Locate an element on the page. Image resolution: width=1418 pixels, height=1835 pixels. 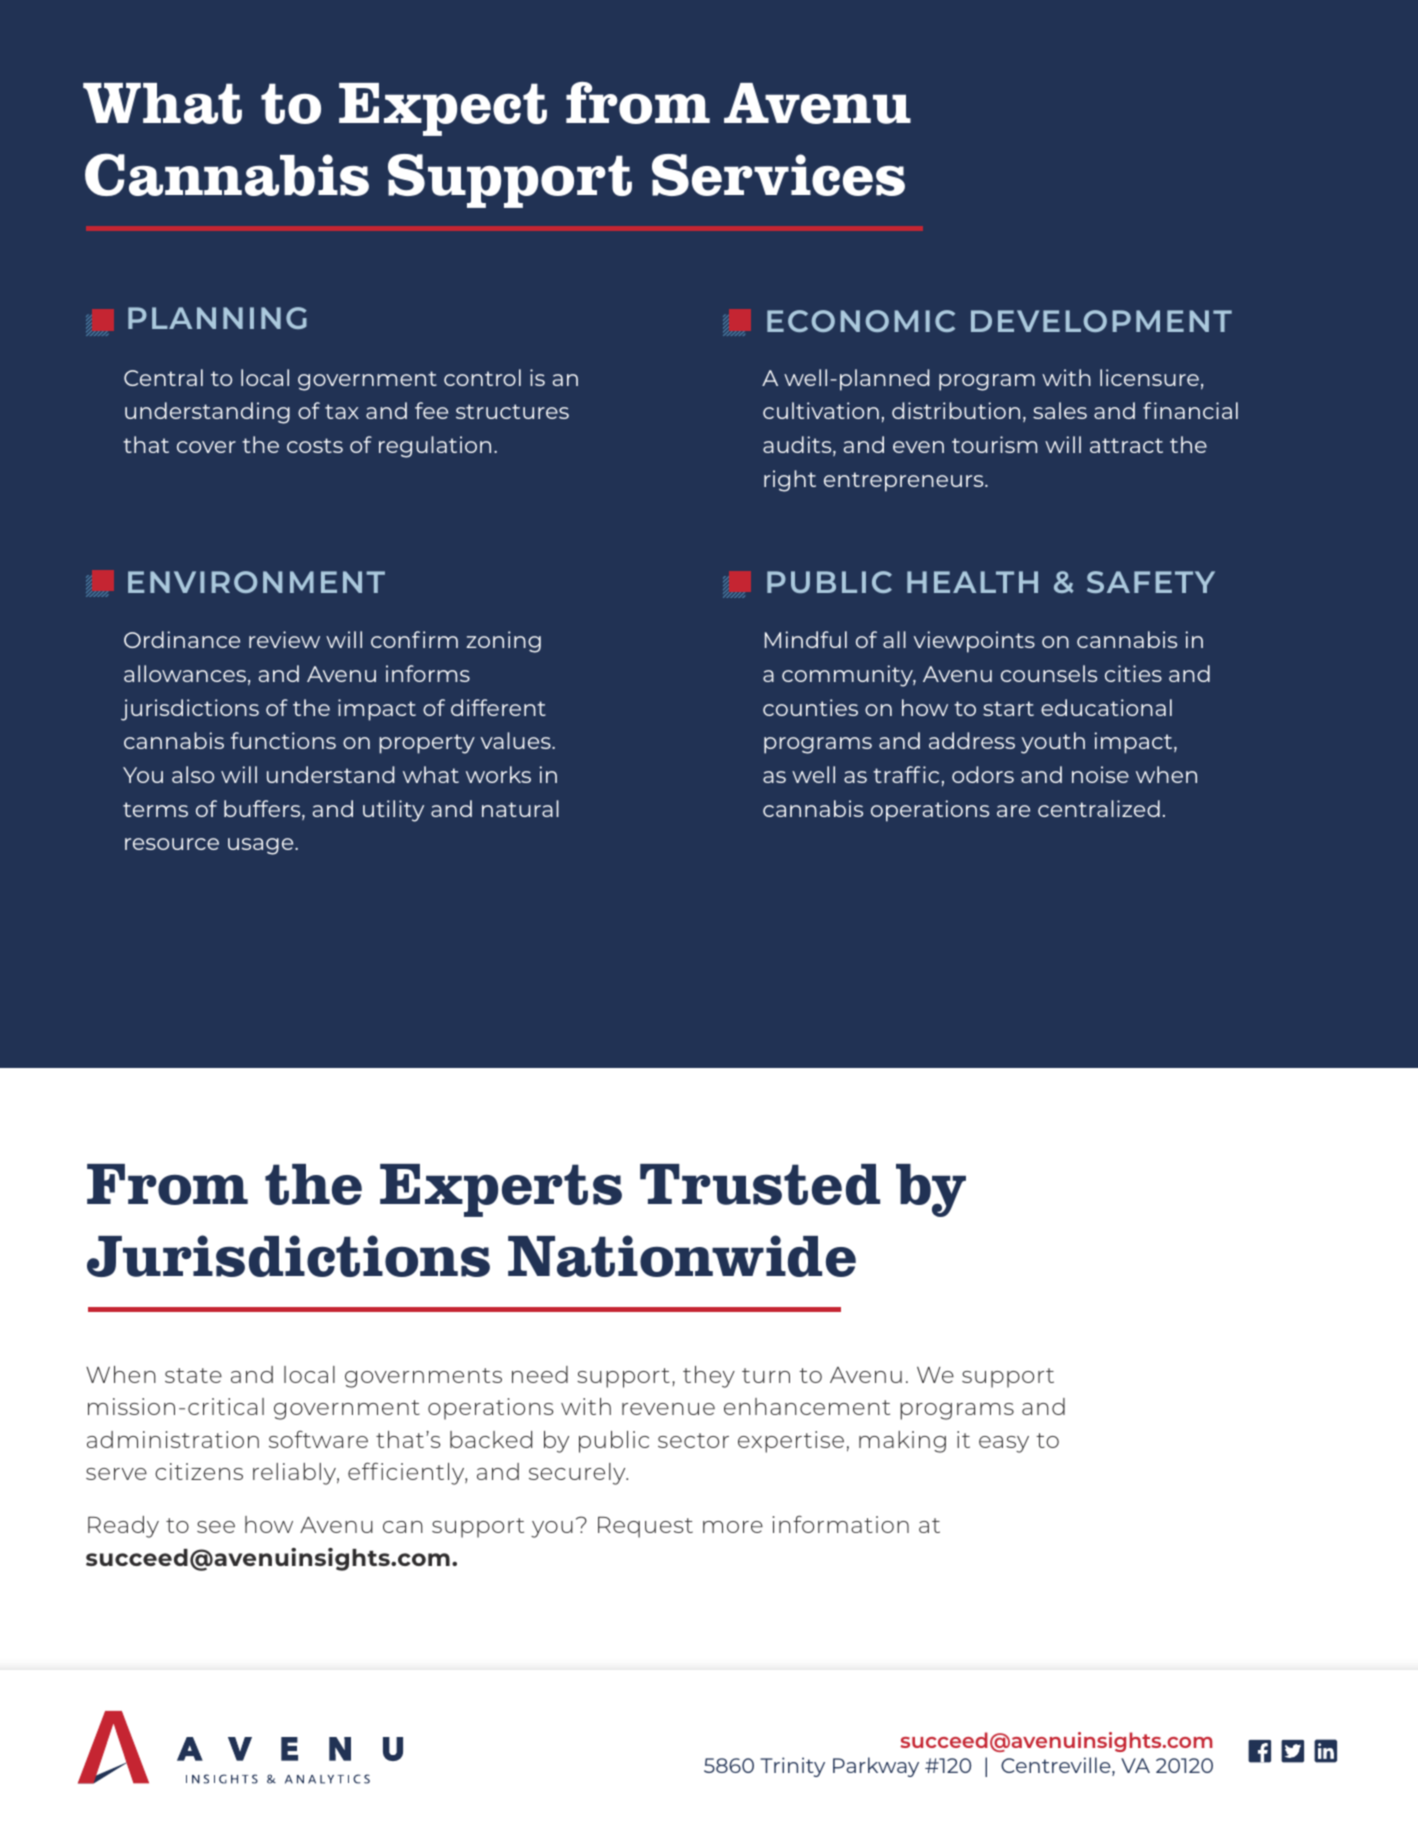
usage is located at coordinates (262, 846).
